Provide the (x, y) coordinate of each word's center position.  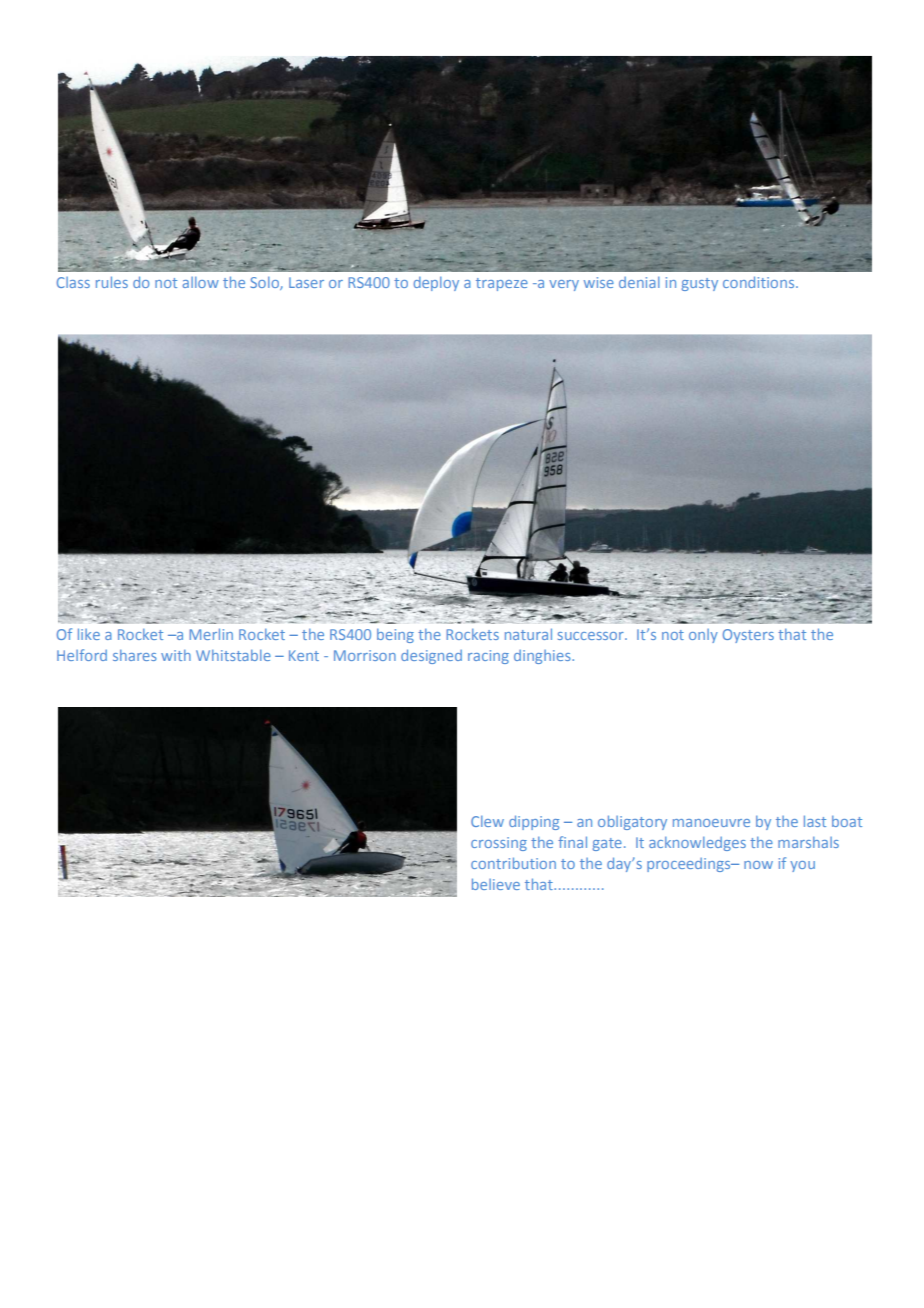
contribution (513, 863)
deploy (436, 284)
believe (496, 884)
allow (201, 282)
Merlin (211, 634)
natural (528, 634)
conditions (760, 282)
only (703, 636)
